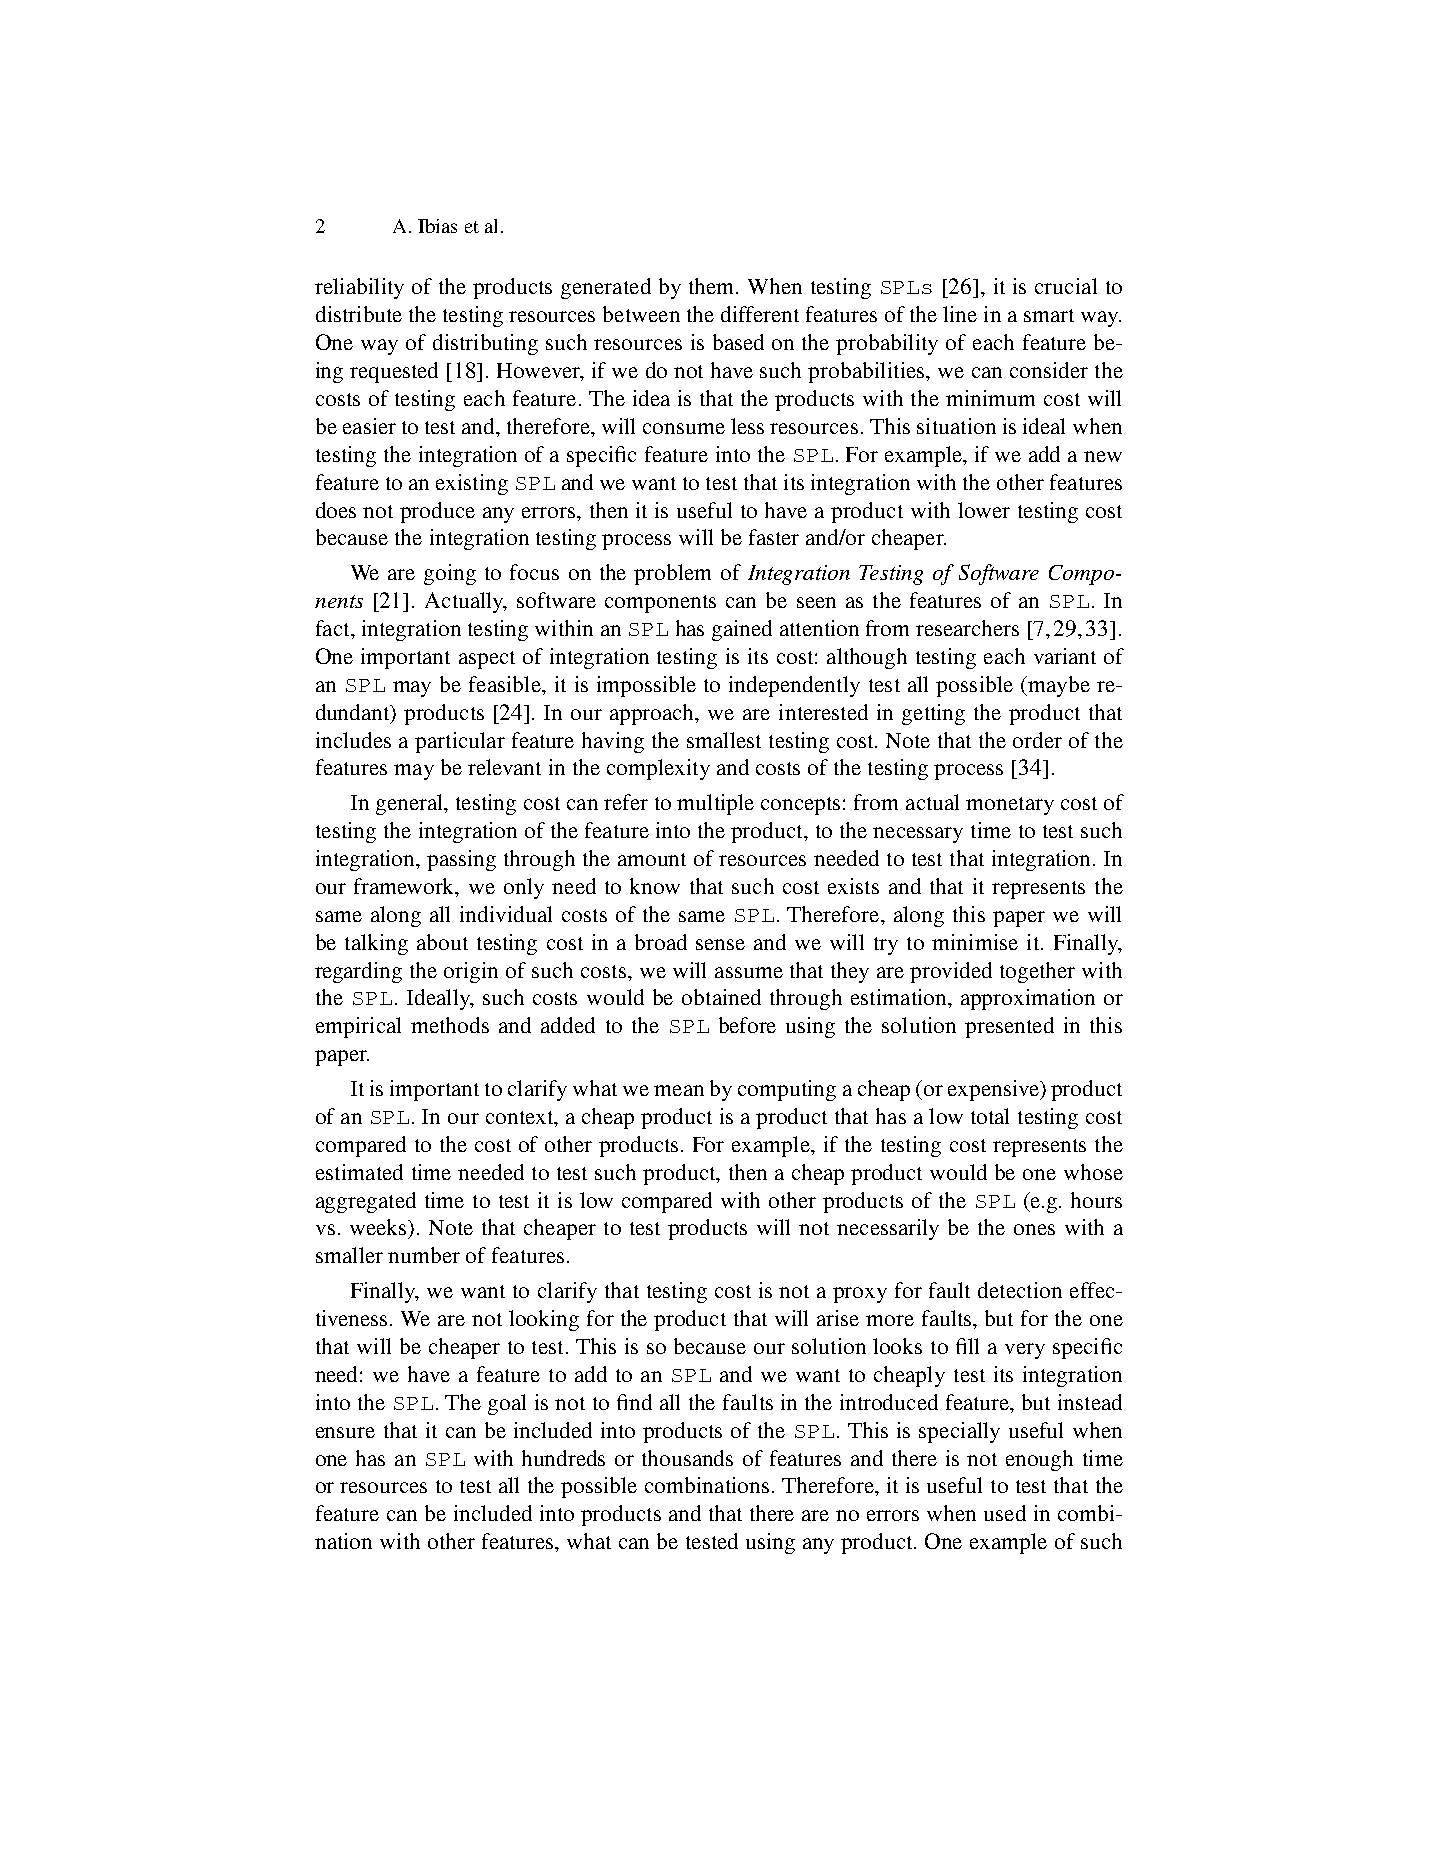 This page has height=1851, width=1430. I want to click on distributing, so click(485, 344).
